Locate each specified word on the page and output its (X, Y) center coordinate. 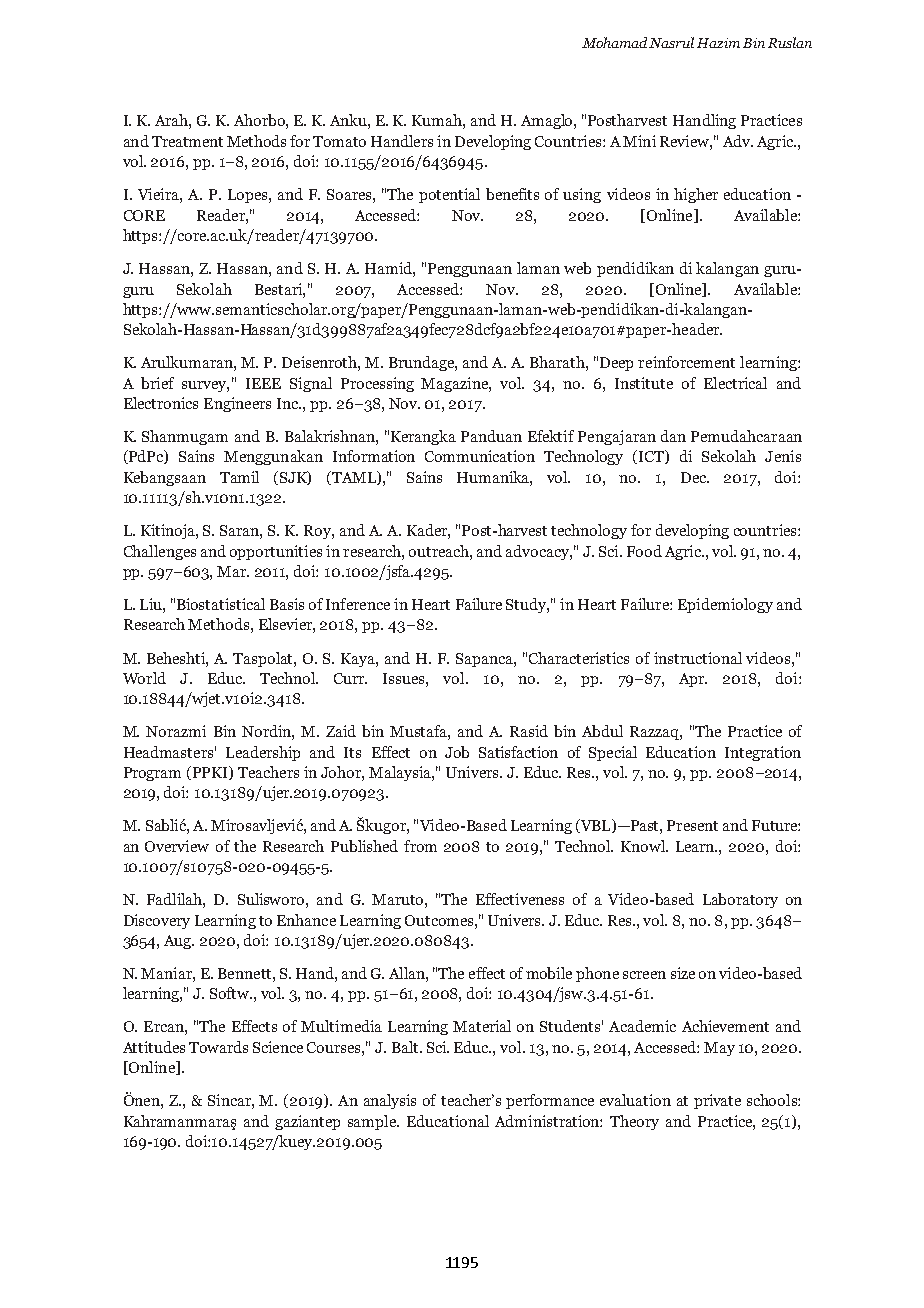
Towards (218, 1047)
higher (696, 195)
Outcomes (440, 920)
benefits (512, 194)
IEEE (263, 383)
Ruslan (790, 42)
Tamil (239, 477)
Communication (480, 456)
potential (449, 195)
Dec (695, 477)
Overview (177, 846)
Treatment (187, 141)
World (144, 678)
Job (457, 752)
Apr (693, 680)
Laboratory (740, 900)
